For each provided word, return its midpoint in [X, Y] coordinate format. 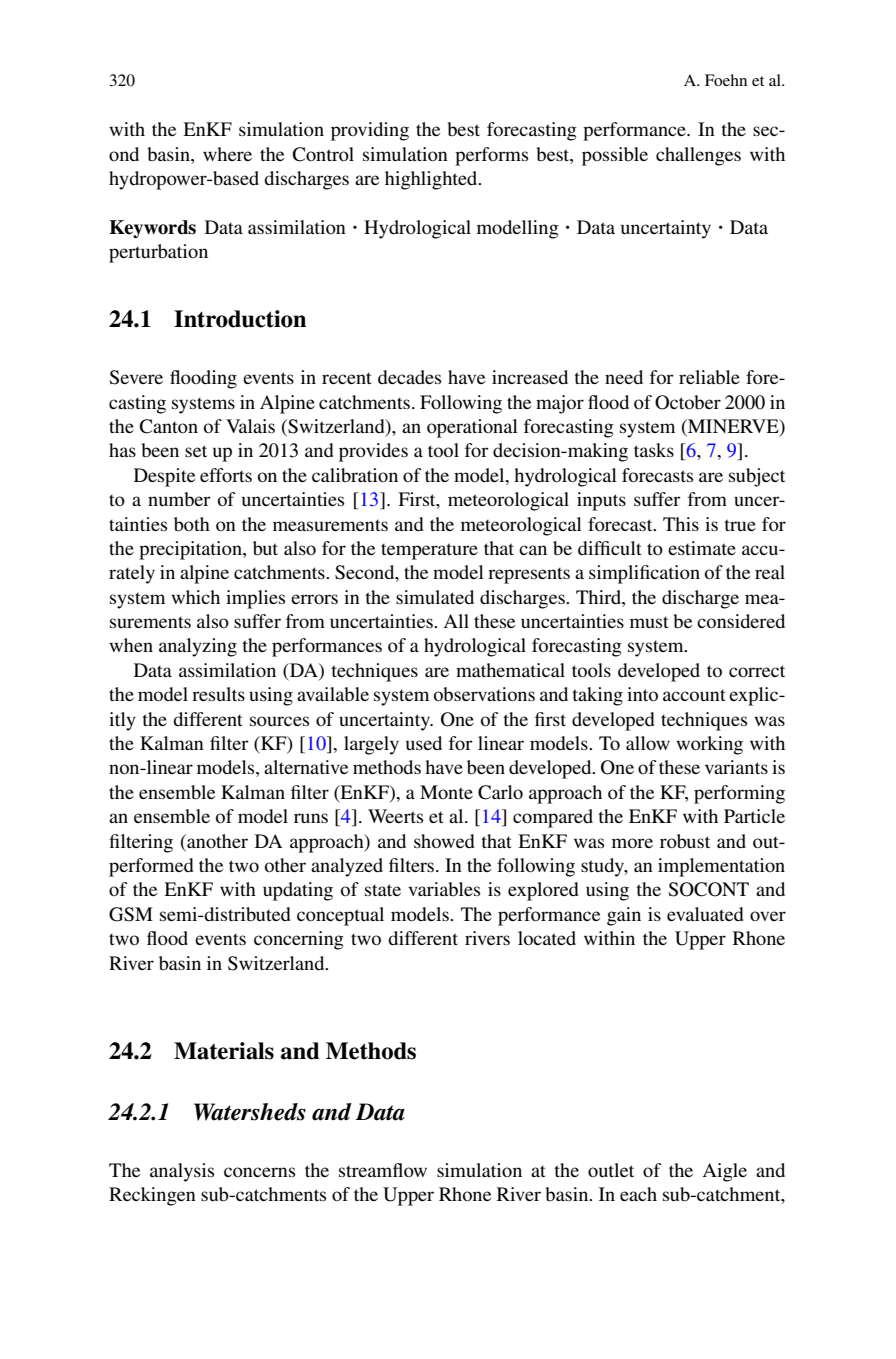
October [688, 402]
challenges [698, 156]
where [227, 154]
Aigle [724, 1172]
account [694, 695]
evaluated [705, 914]
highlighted [432, 180]
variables [444, 889]
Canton [169, 426]
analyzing [198, 647]
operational [472, 428]
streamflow [383, 1170]
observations [484, 694]
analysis [182, 1172]
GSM [131, 914]
